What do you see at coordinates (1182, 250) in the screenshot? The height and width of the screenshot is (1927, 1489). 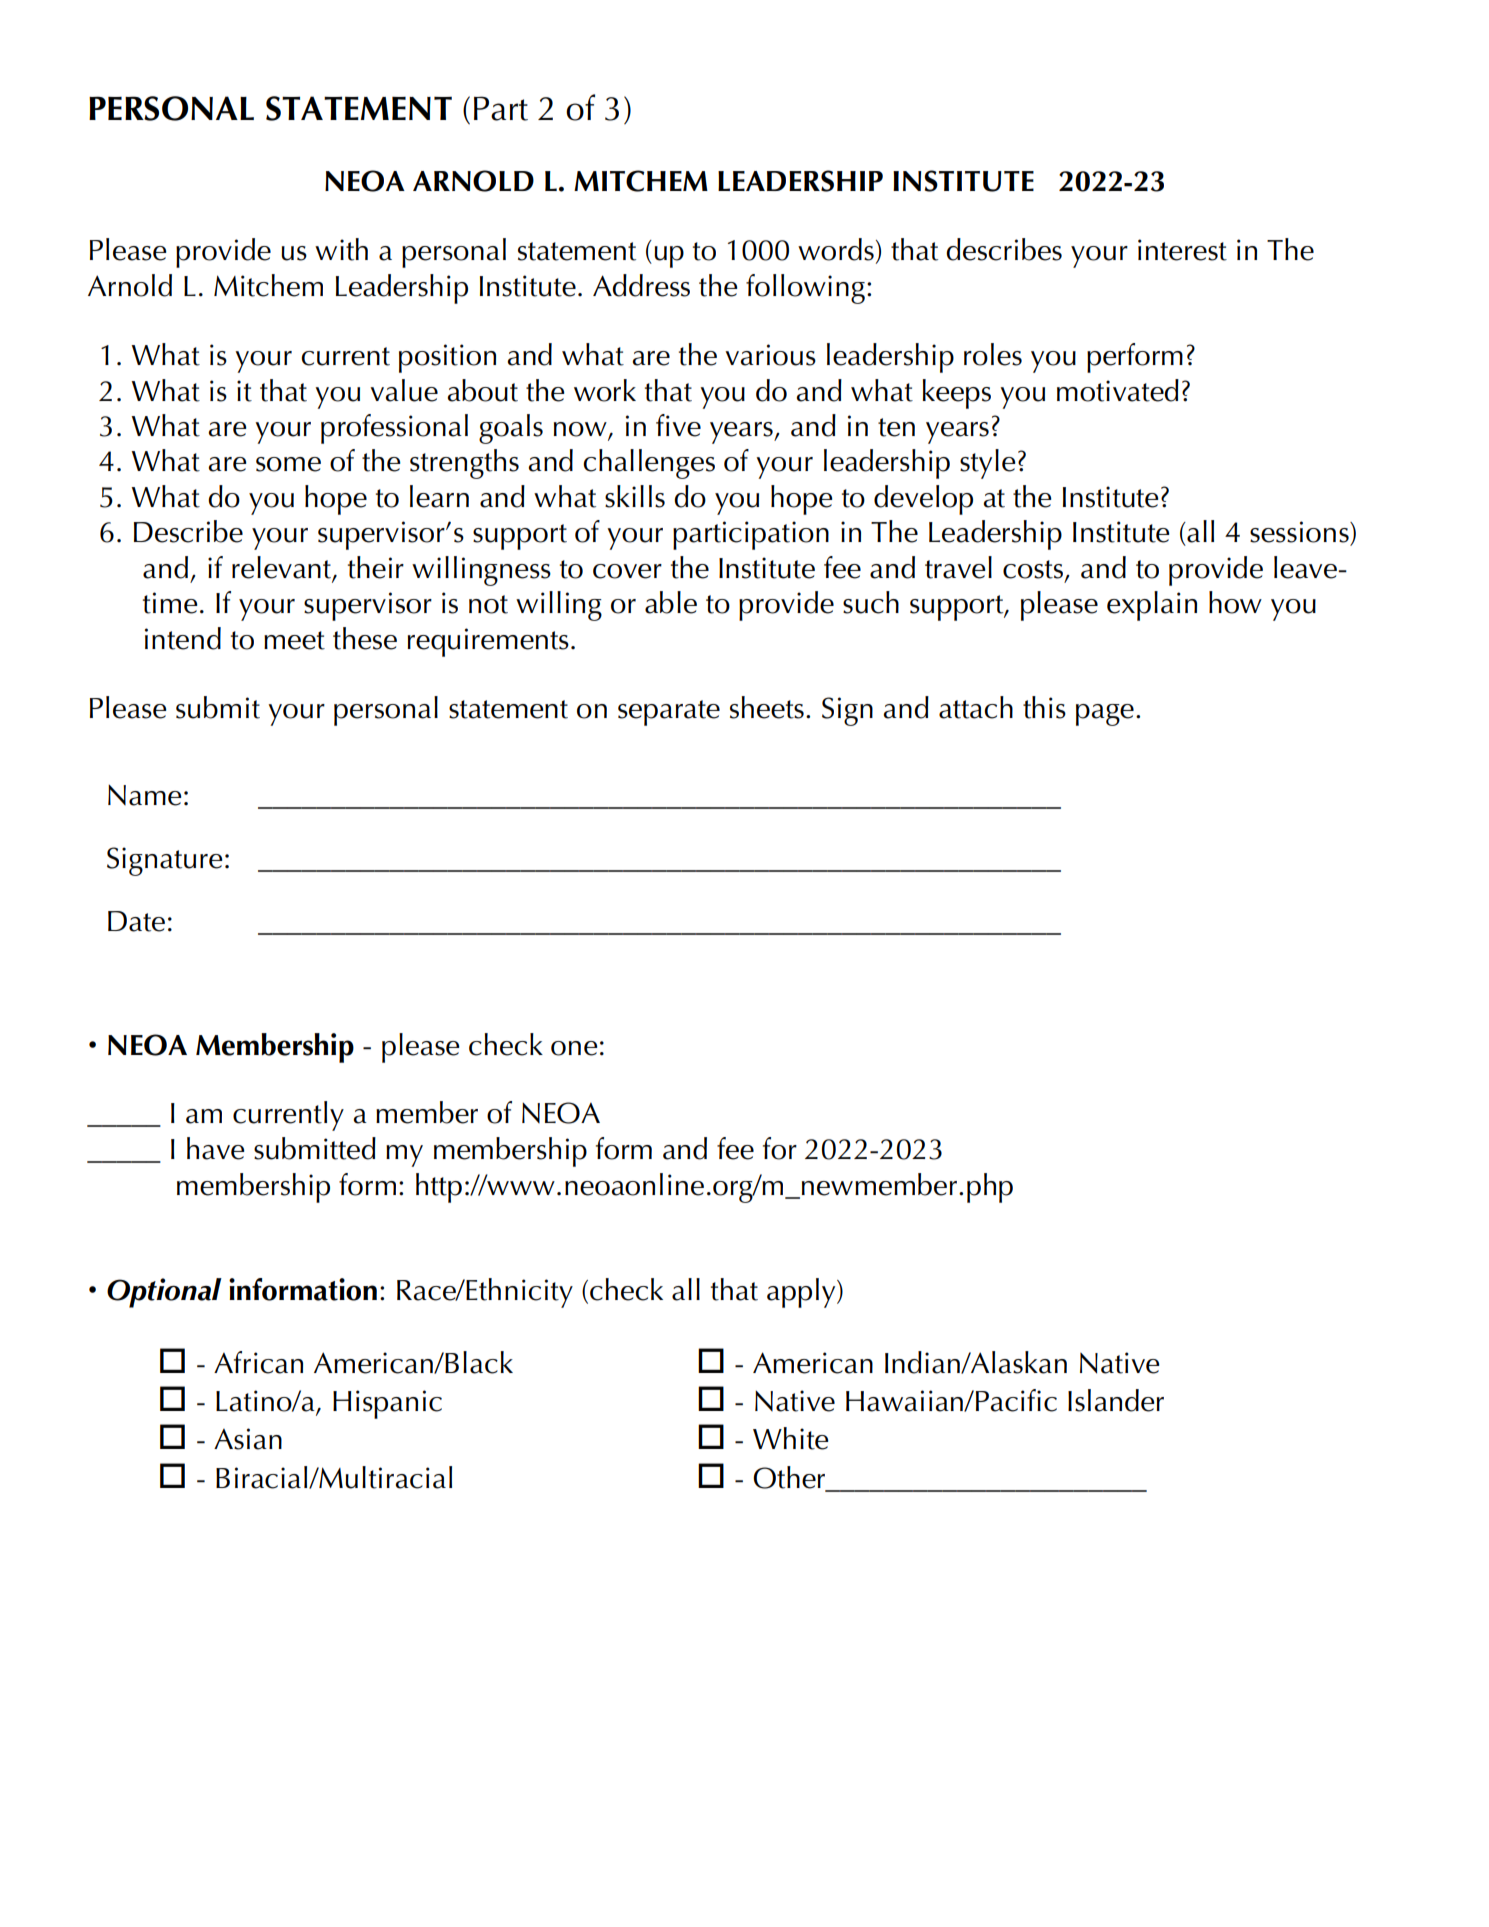 I see `interest` at bounding box center [1182, 250].
